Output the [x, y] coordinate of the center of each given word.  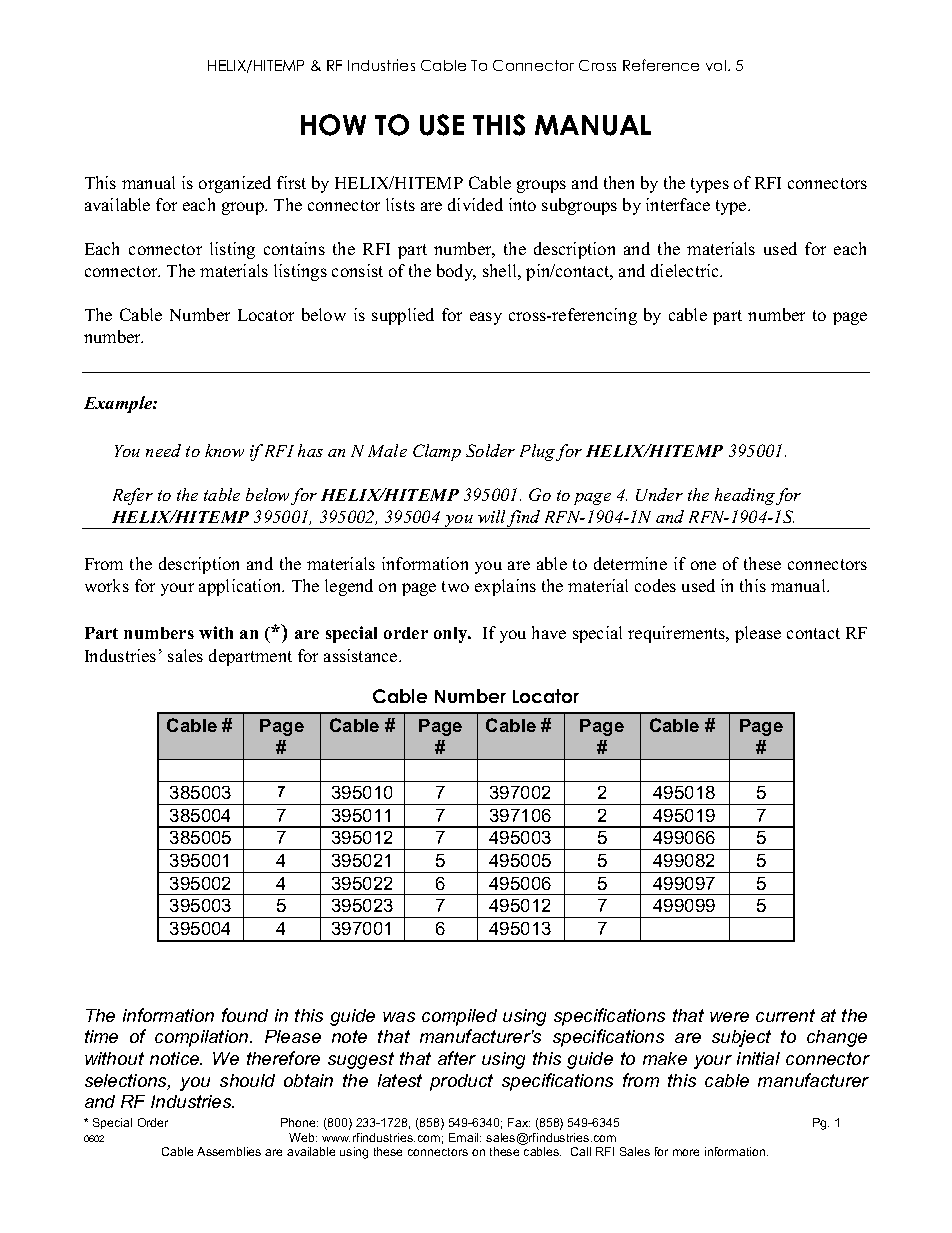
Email [465, 1137]
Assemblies [229, 1151]
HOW [333, 125]
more [686, 1152]
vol [717, 65]
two [455, 586]
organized [235, 184]
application [241, 587]
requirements [678, 634]
